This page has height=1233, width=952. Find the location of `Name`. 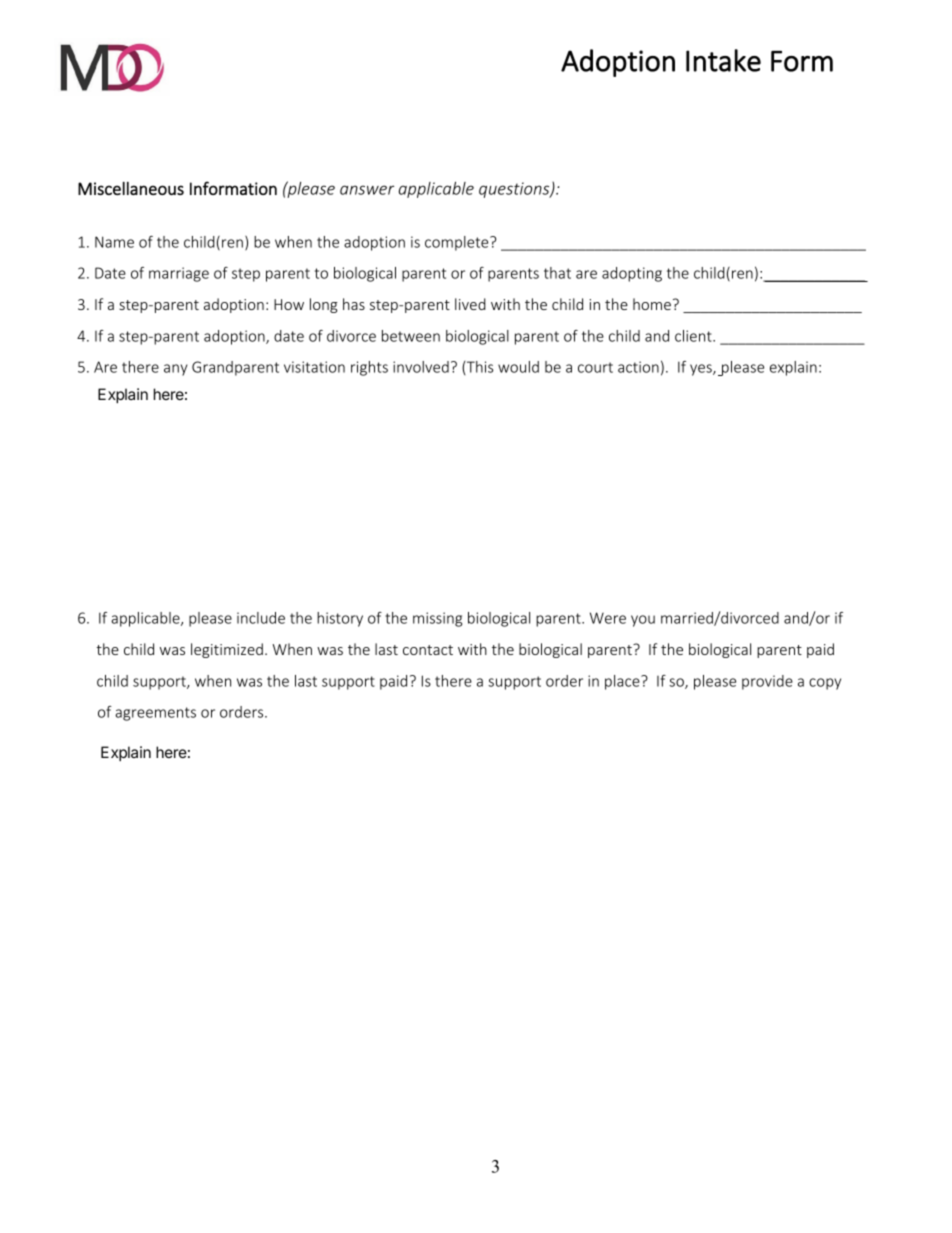

Name is located at coordinates (114, 242).
